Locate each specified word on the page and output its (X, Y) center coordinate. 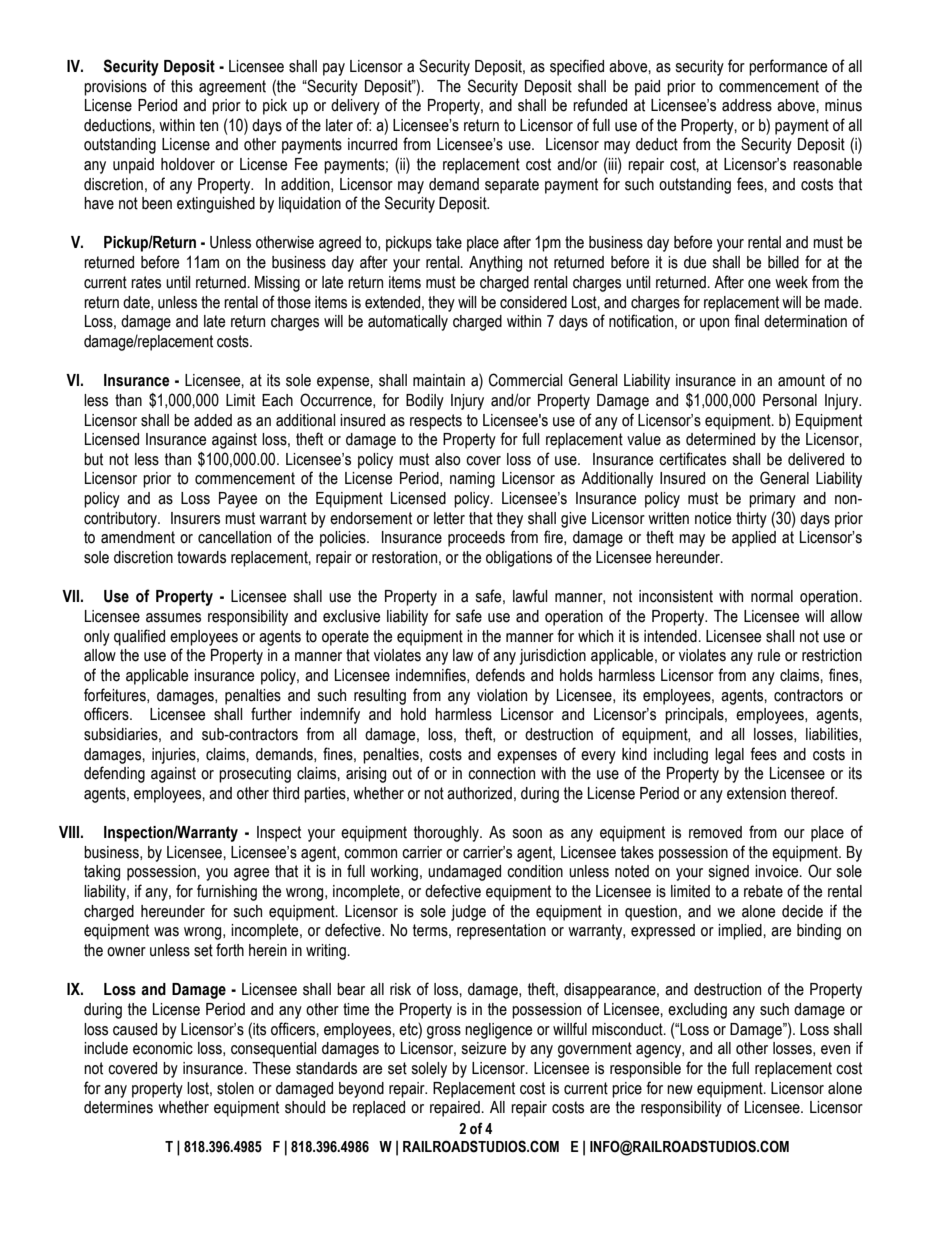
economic (163, 1048)
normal (772, 596)
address (747, 105)
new (680, 1090)
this (182, 86)
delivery (355, 107)
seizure (483, 1048)
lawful (530, 596)
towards (201, 557)
